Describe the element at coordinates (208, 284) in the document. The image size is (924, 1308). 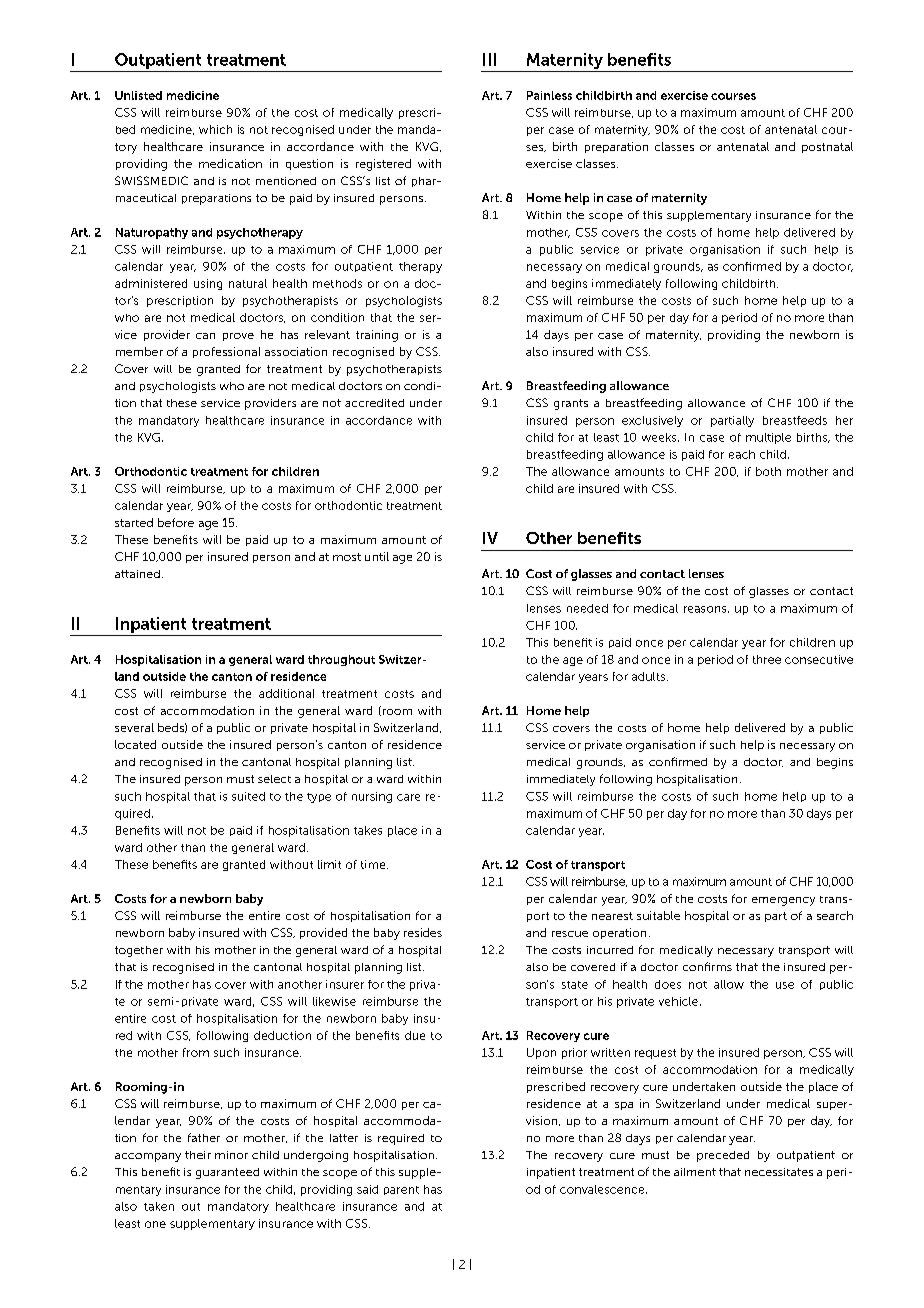
I see `using` at that location.
